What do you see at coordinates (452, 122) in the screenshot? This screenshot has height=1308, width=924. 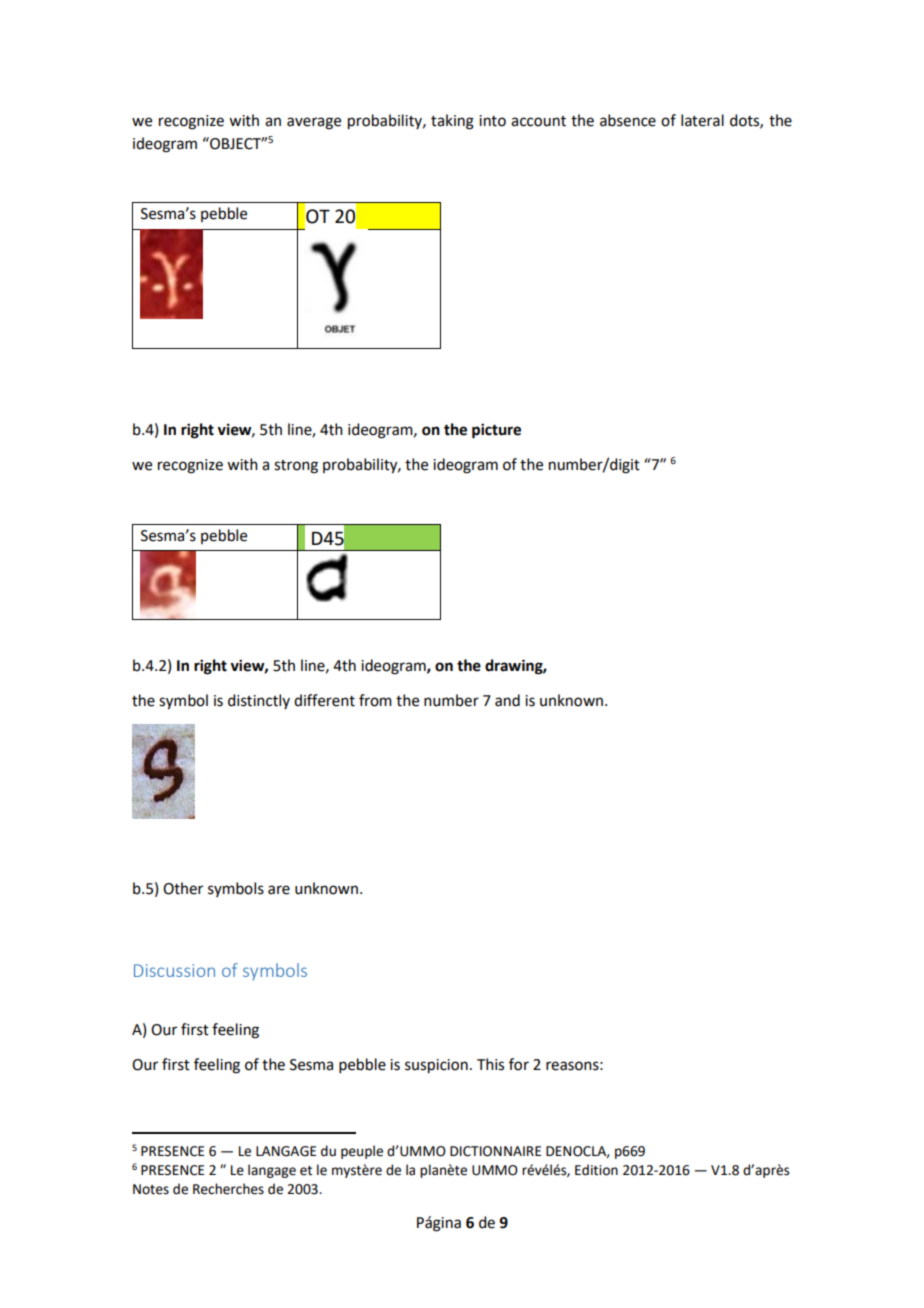 I see `taking` at bounding box center [452, 122].
